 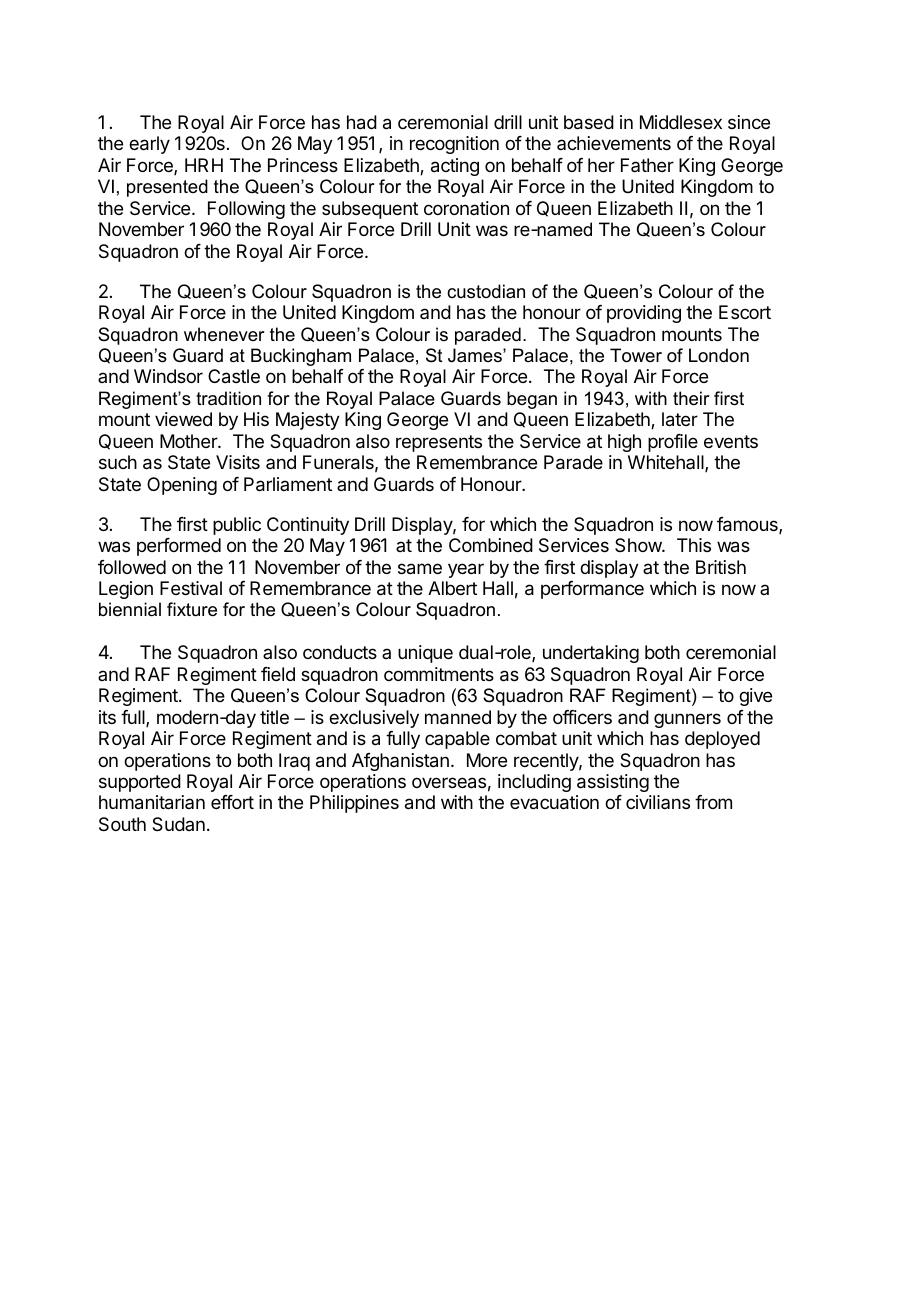 What do you see at coordinates (224, 334) in the document?
I see `whenever` at bounding box center [224, 334].
